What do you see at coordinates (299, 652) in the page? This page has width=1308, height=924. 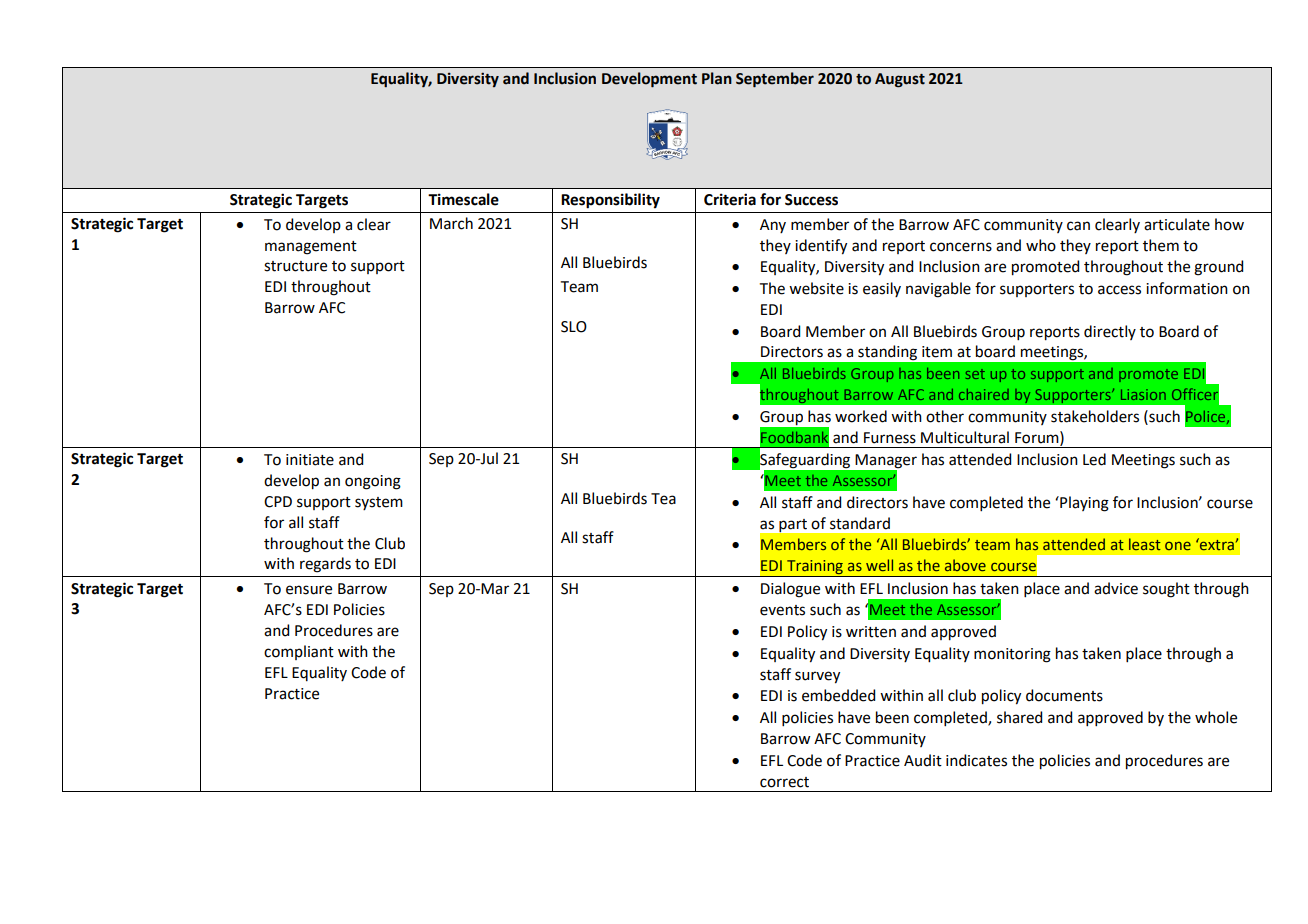 I see `compliant` at bounding box center [299, 652].
